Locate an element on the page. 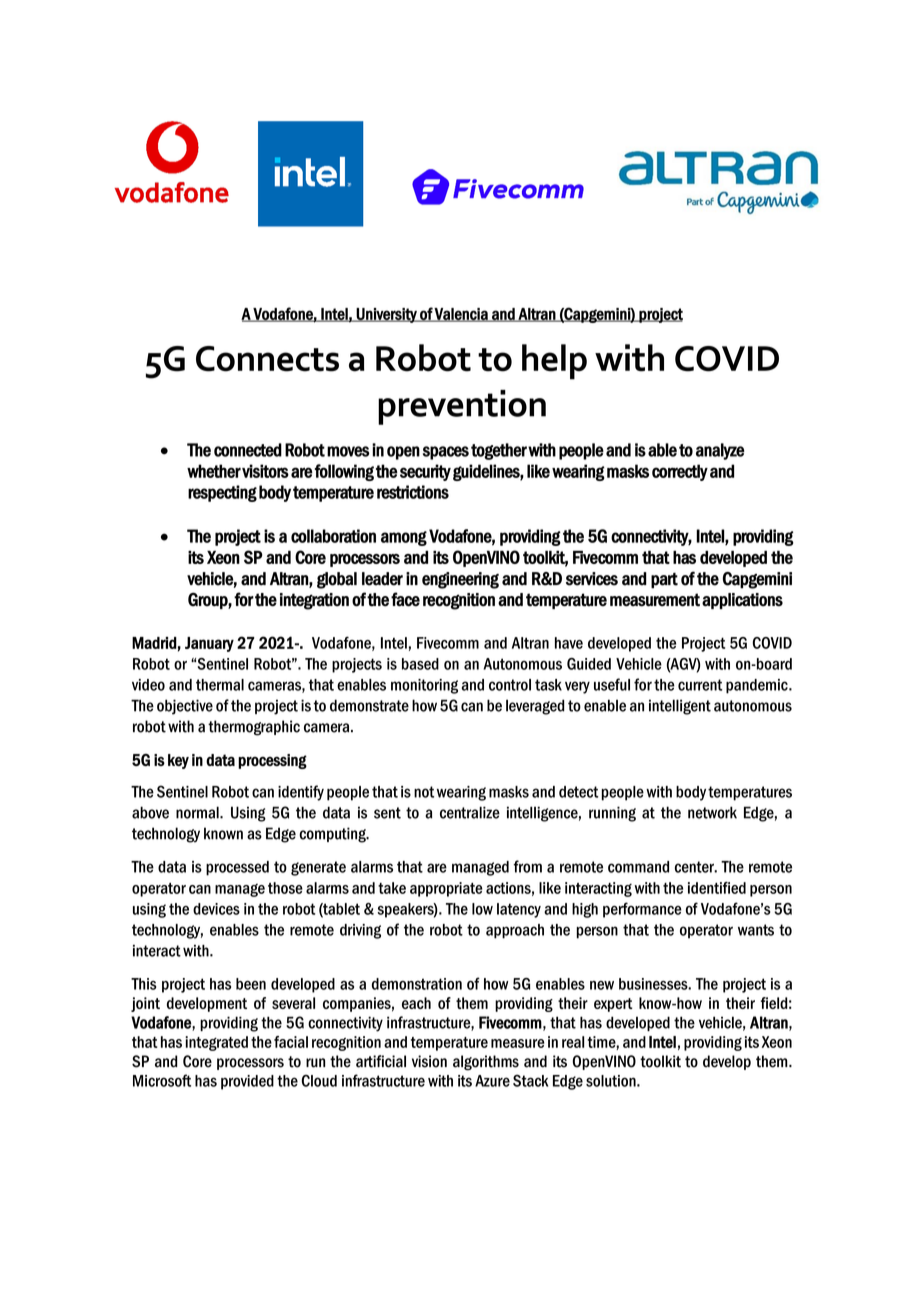 This document has width=924, height=1308. integrated is located at coordinates (216, 1043).
